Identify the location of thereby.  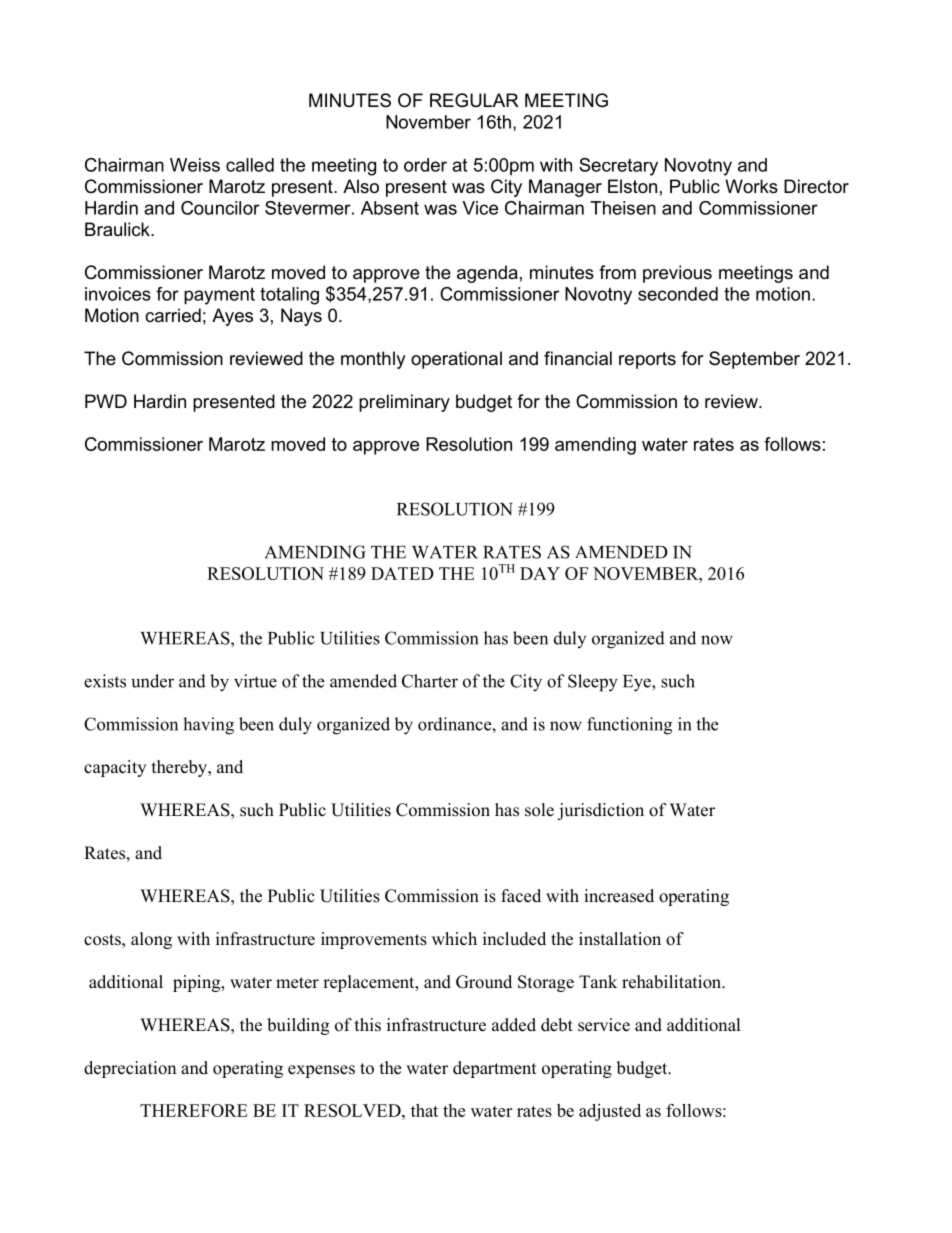
(181, 768).
